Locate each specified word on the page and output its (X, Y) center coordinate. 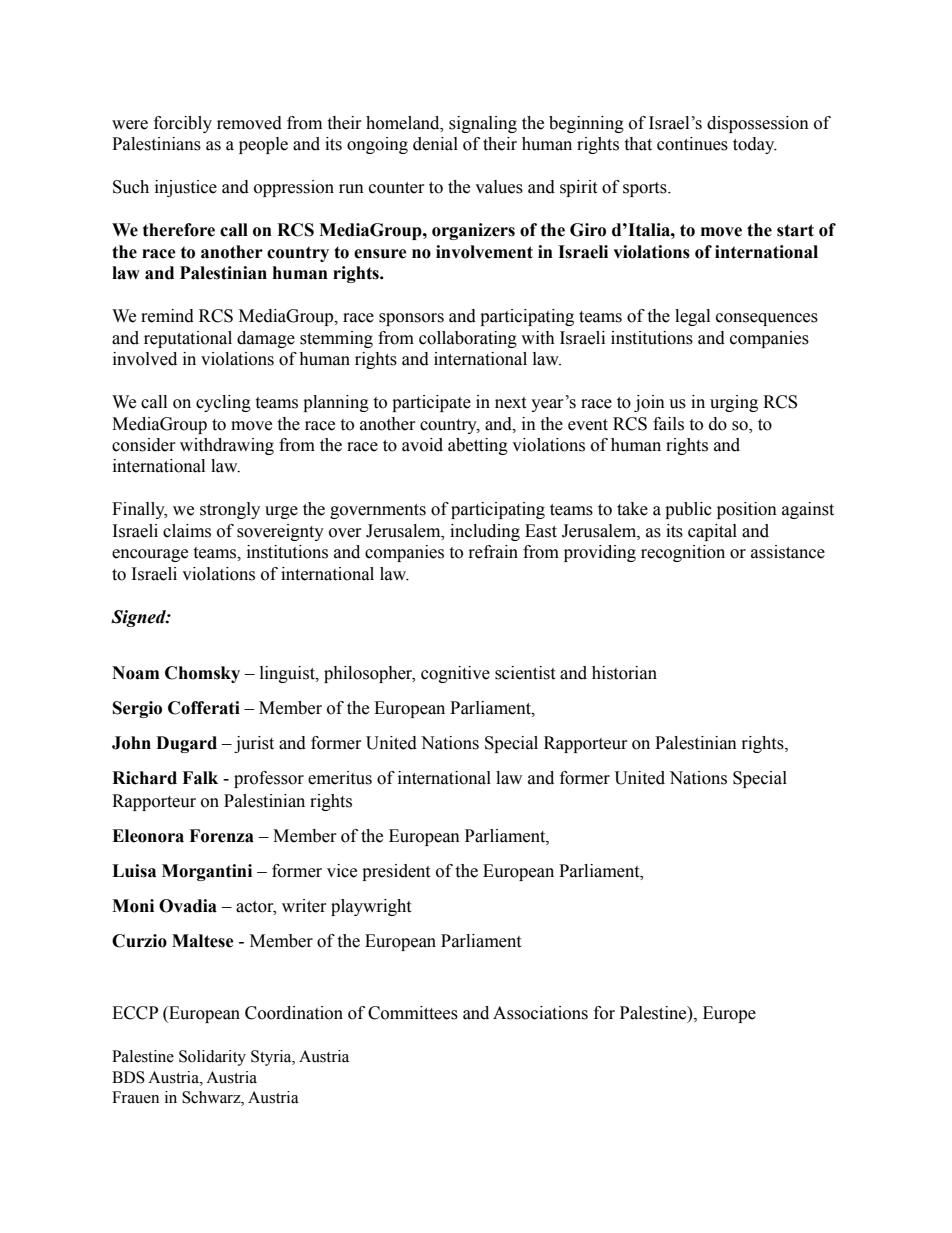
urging (734, 403)
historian (624, 673)
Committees (413, 1013)
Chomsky (202, 674)
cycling (223, 403)
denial (435, 144)
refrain (493, 552)
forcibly (183, 124)
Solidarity (212, 1058)
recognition (683, 553)
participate (431, 403)
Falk (200, 778)
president (396, 872)
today (755, 145)
